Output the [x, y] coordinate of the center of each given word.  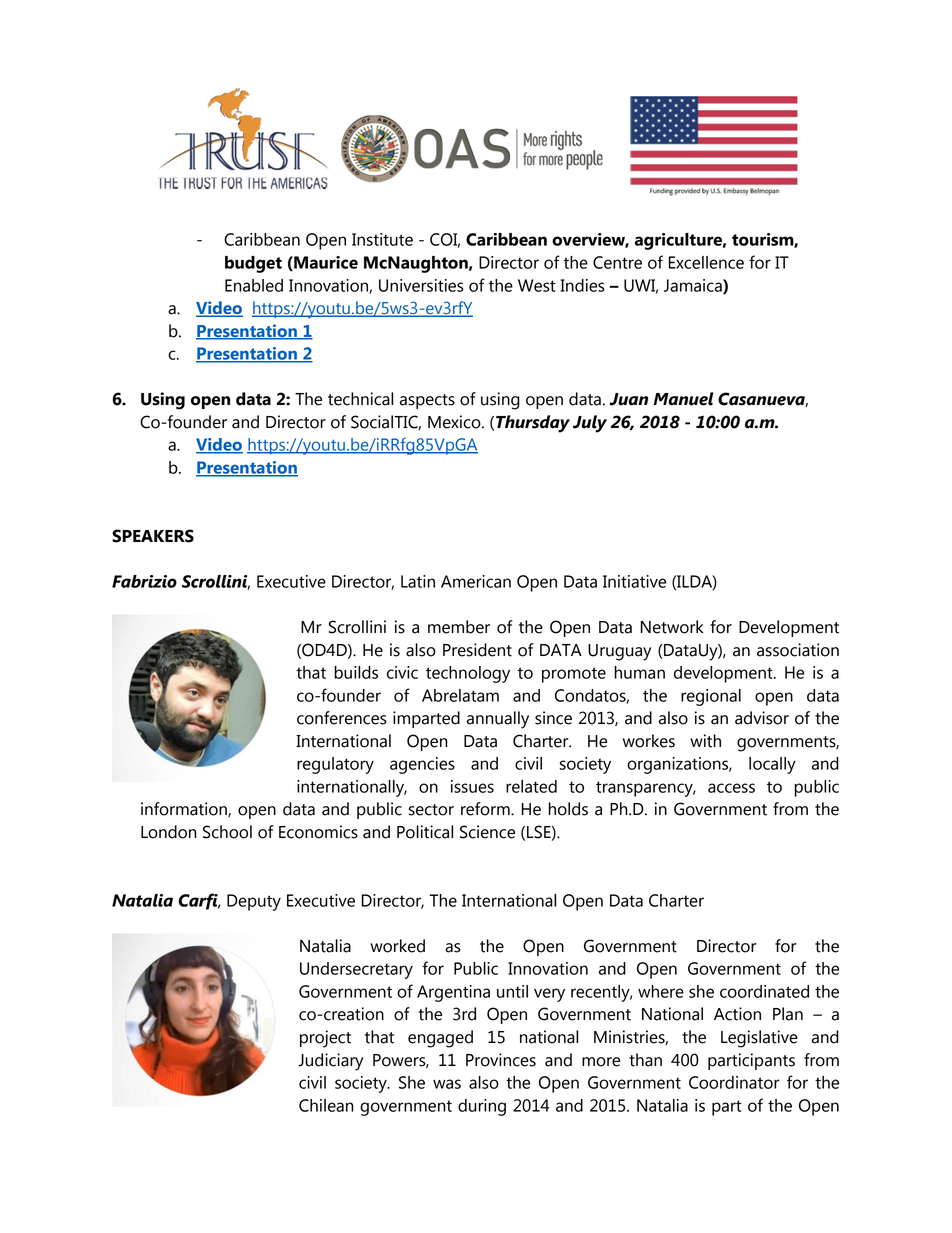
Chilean [326, 1105]
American [476, 581]
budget [253, 264]
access [731, 788]
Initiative [634, 581]
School [227, 832]
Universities [421, 285]
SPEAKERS [153, 536]
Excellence [706, 262]
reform [486, 809]
